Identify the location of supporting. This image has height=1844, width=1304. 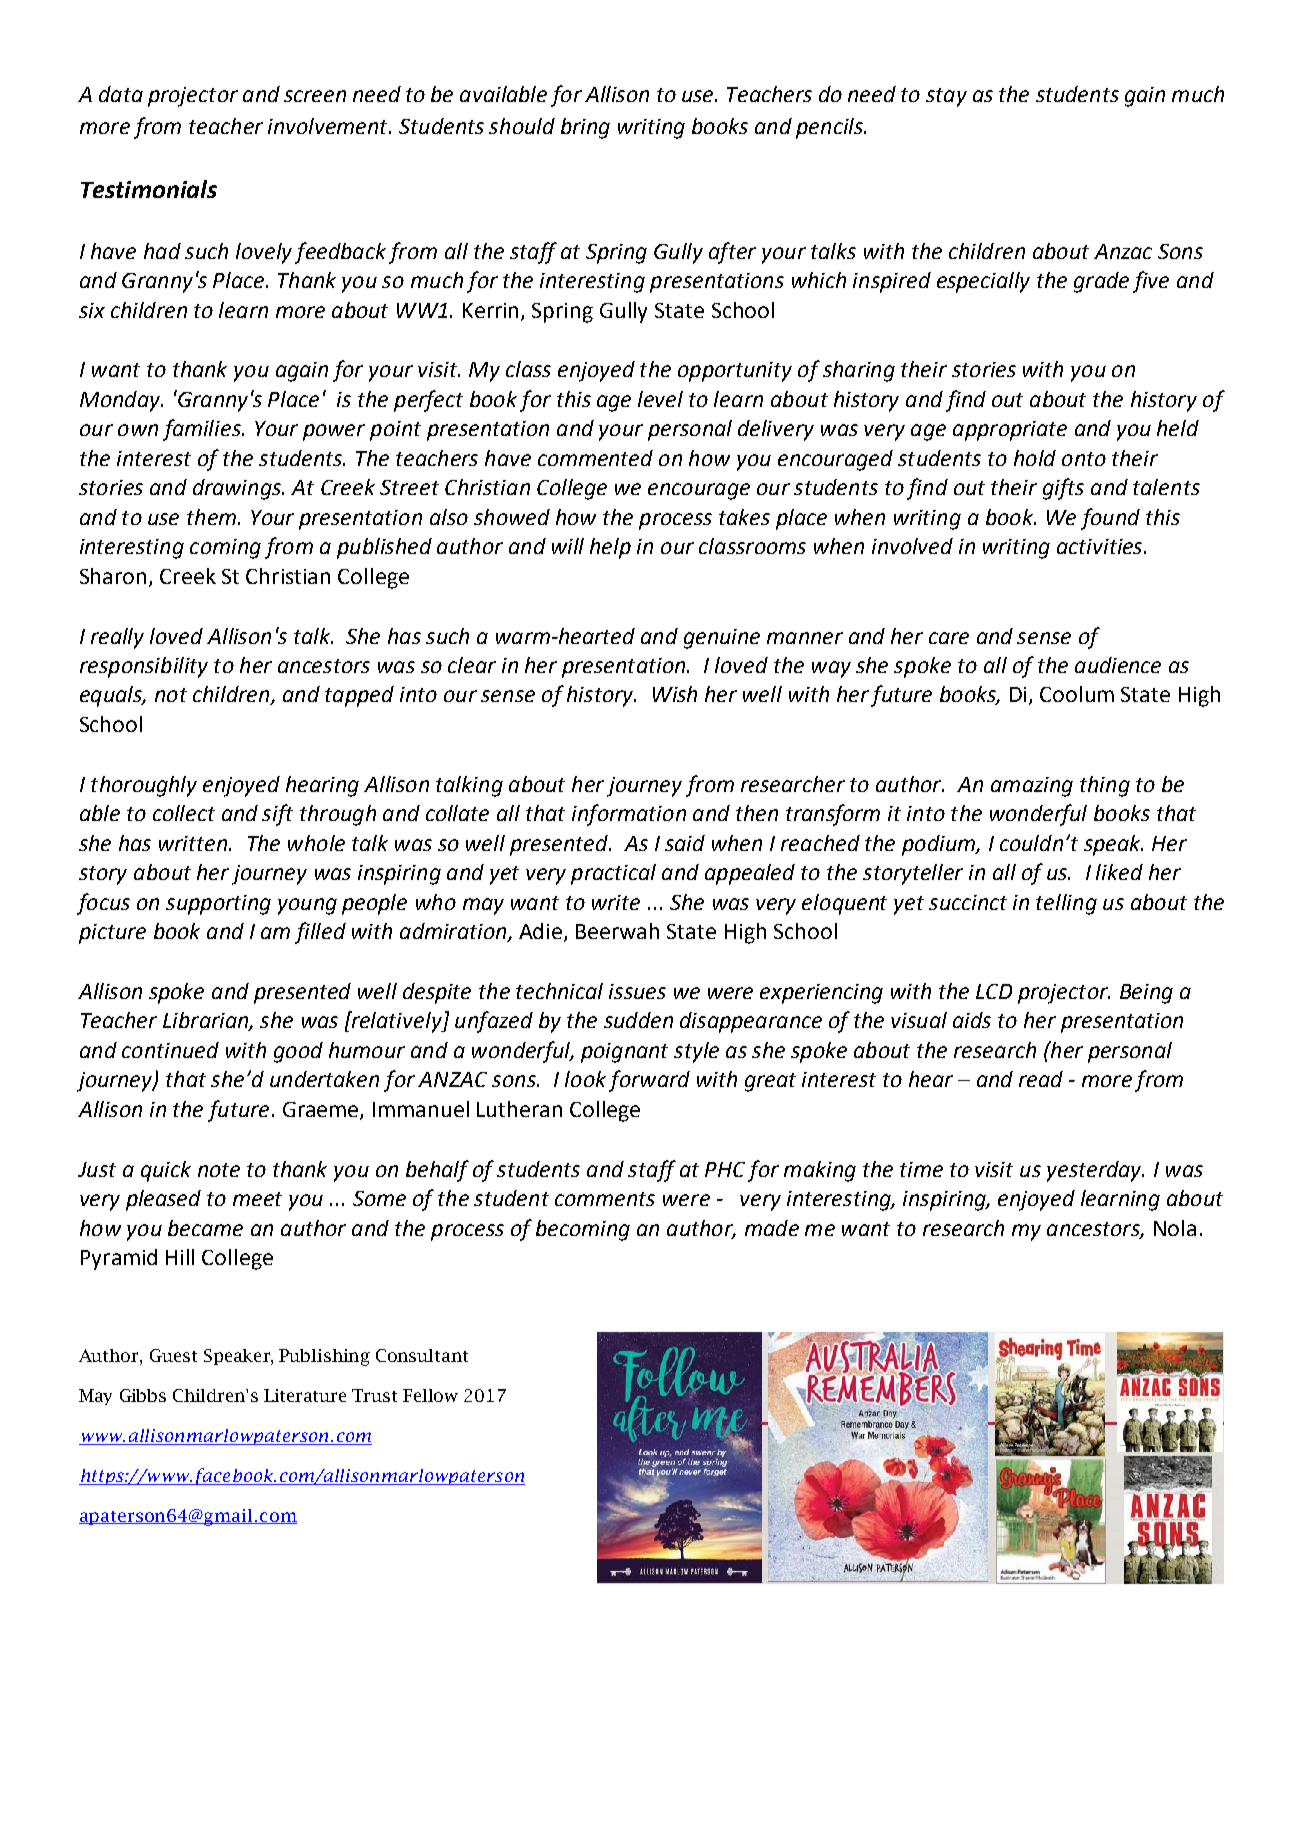
(218, 905).
